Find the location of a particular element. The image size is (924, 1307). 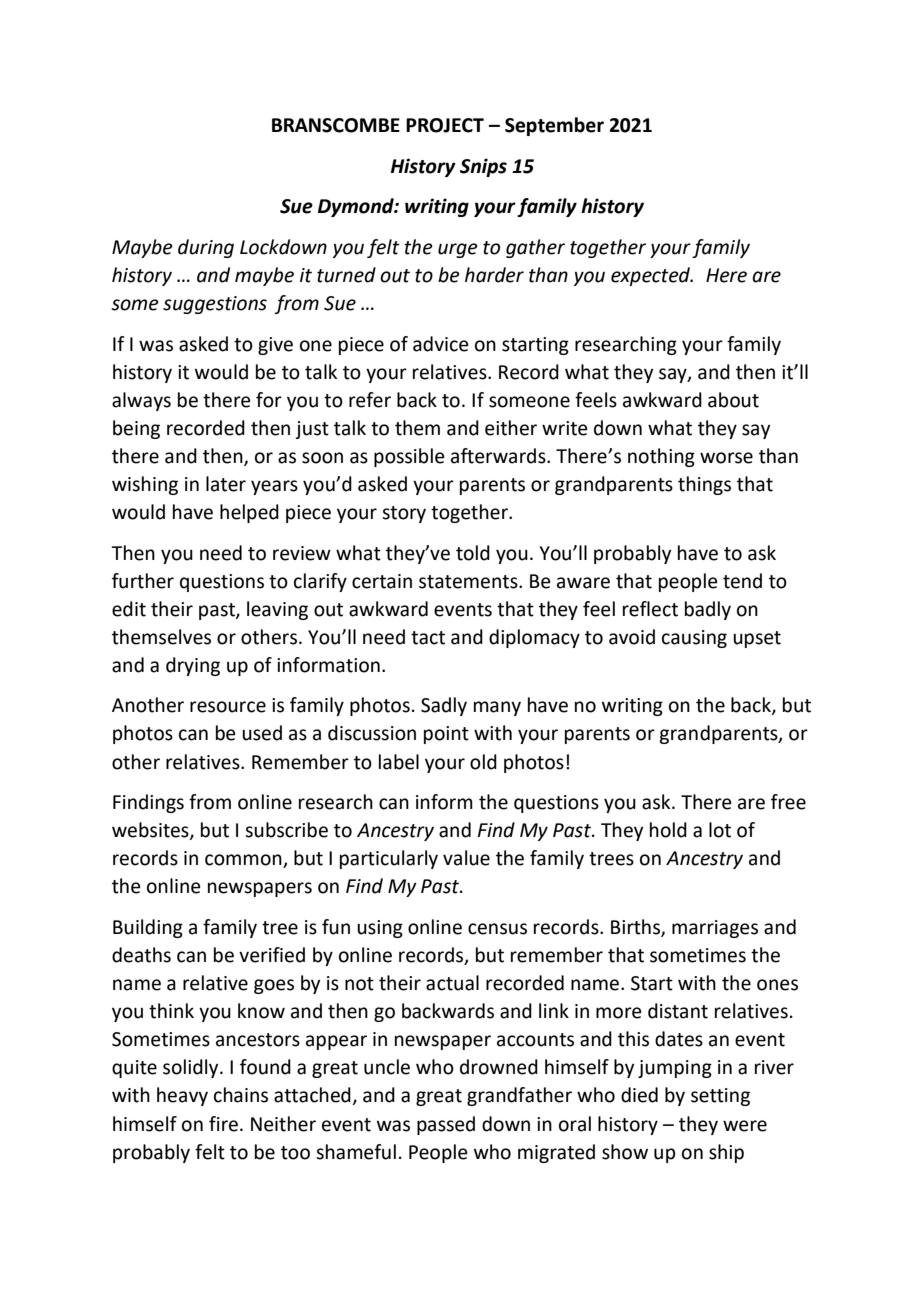

always is located at coordinates (141, 401).
